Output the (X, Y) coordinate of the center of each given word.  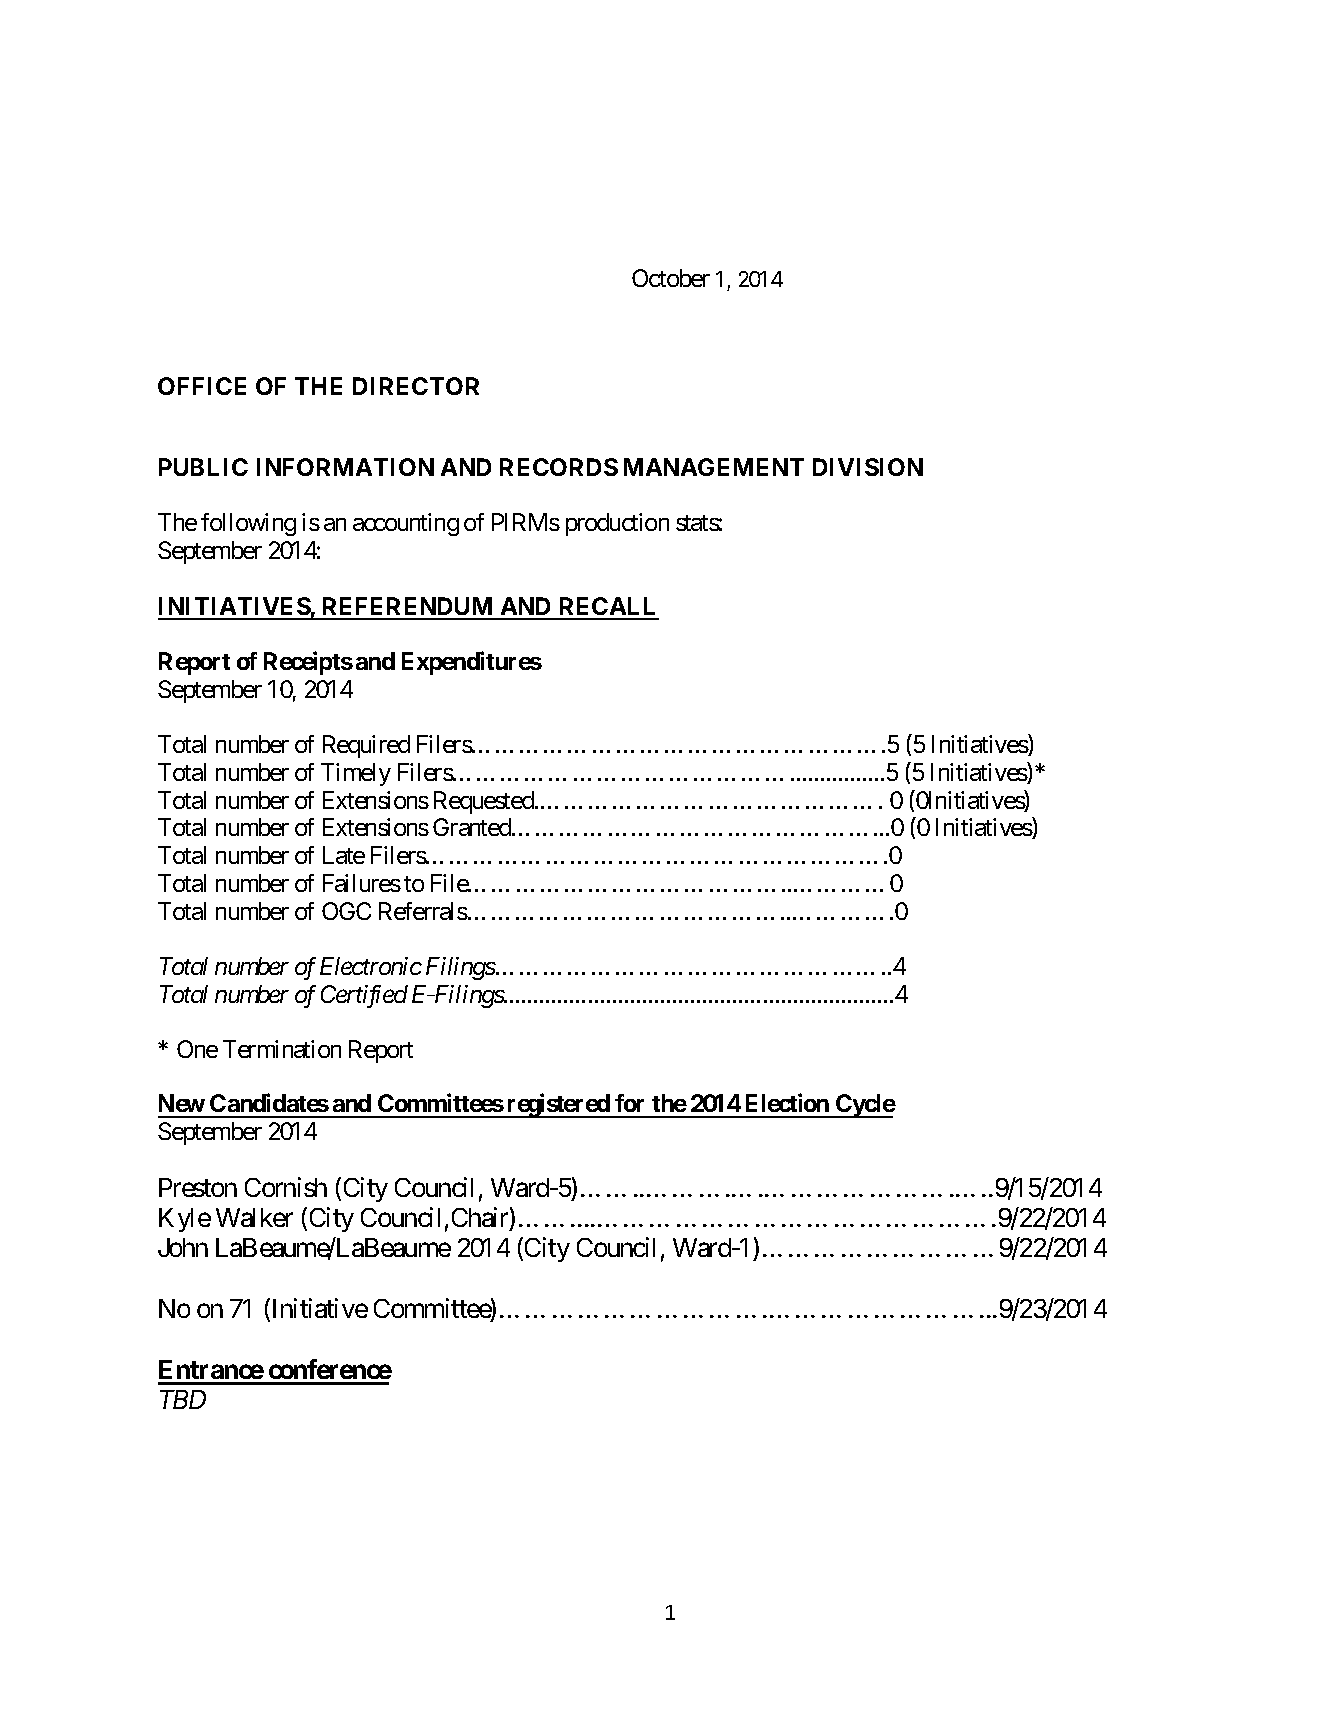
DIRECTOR (416, 386)
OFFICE (202, 386)
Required (366, 746)
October (671, 278)
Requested (485, 802)
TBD (183, 1399)
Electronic (371, 966)
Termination (282, 1049)
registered (558, 1106)
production (617, 524)
